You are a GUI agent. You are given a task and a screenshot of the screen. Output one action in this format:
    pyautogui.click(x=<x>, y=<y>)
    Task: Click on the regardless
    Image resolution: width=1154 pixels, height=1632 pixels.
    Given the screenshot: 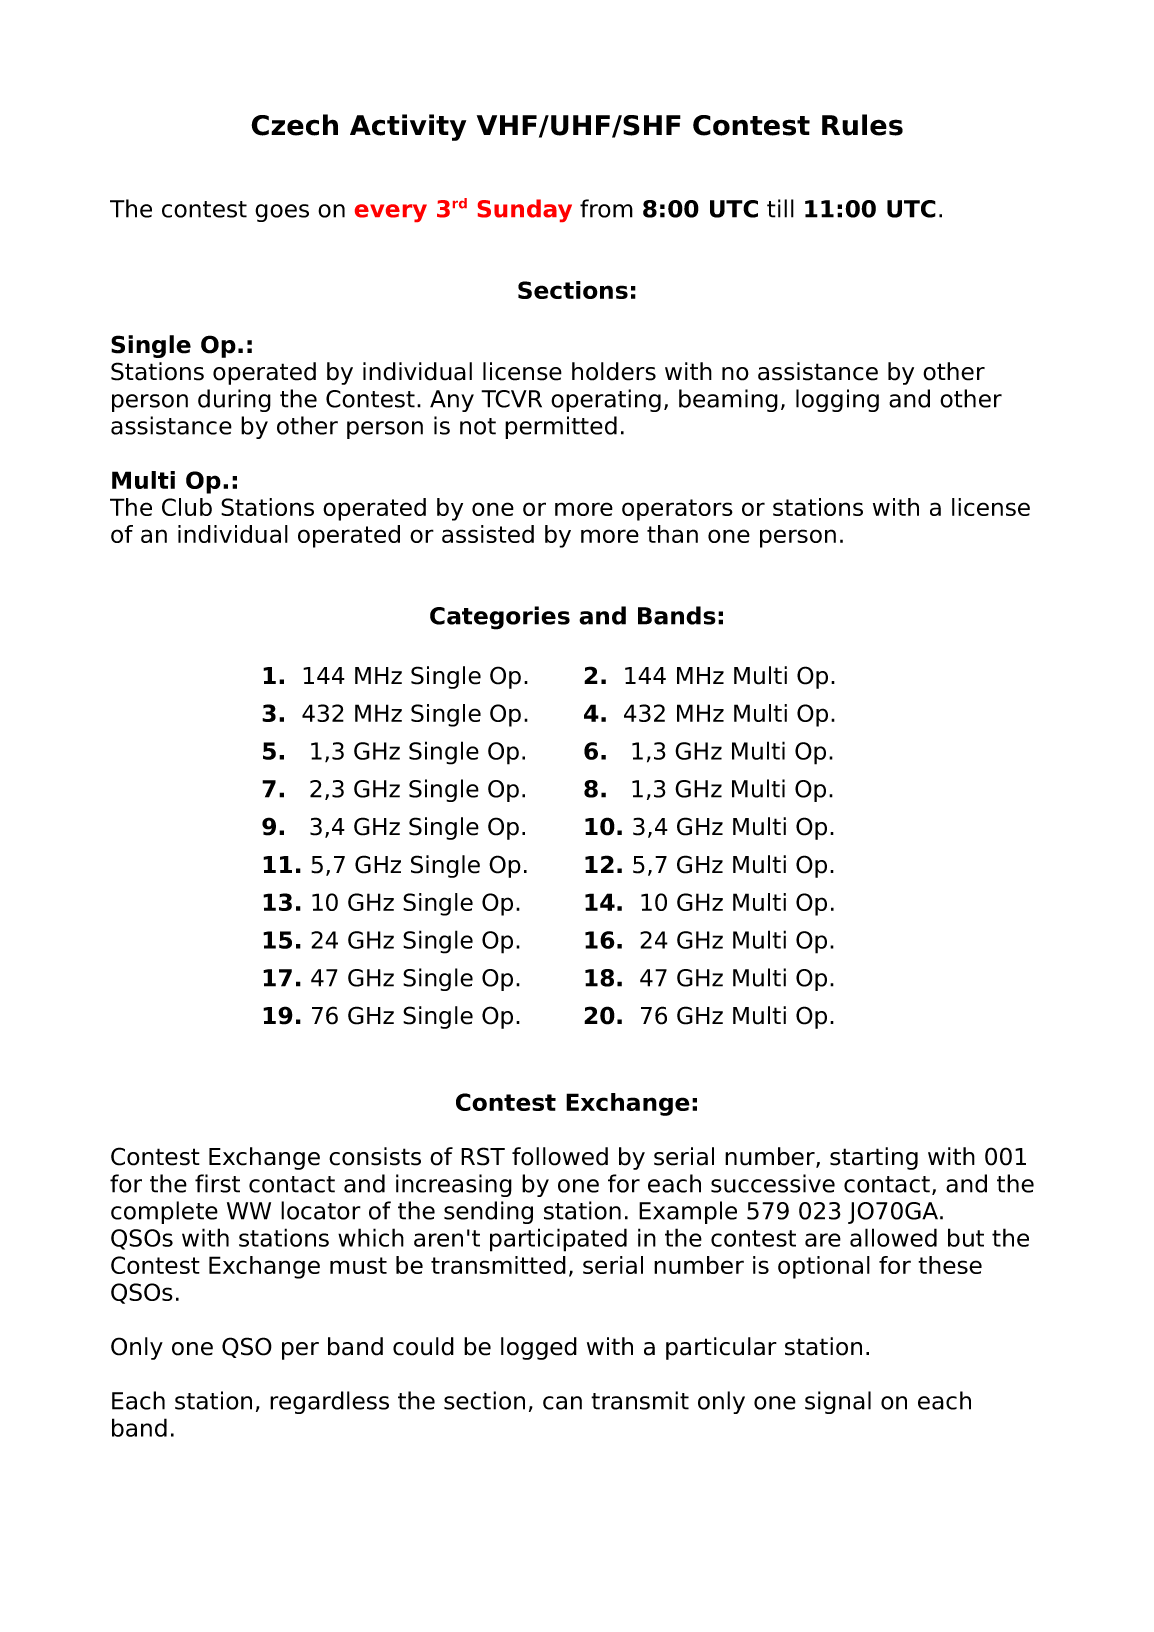 What is the action you would take?
    pyautogui.click(x=329, y=1402)
